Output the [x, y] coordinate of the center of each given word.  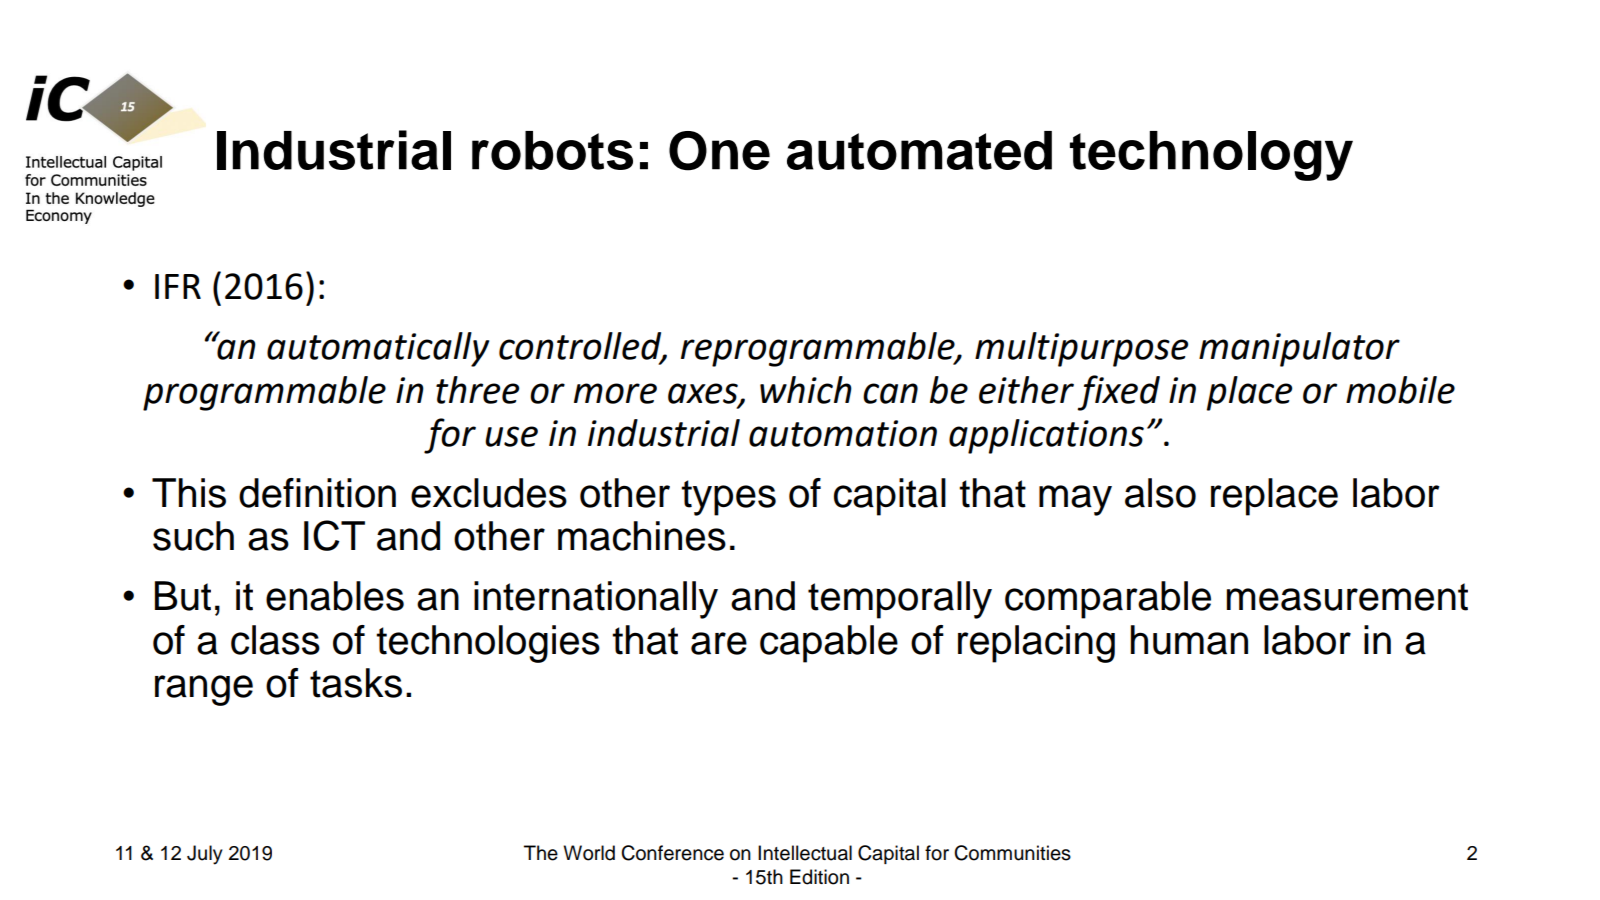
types [728, 498]
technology [1211, 156]
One [719, 151]
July [205, 855]
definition [317, 493]
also [1160, 493]
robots [552, 150]
